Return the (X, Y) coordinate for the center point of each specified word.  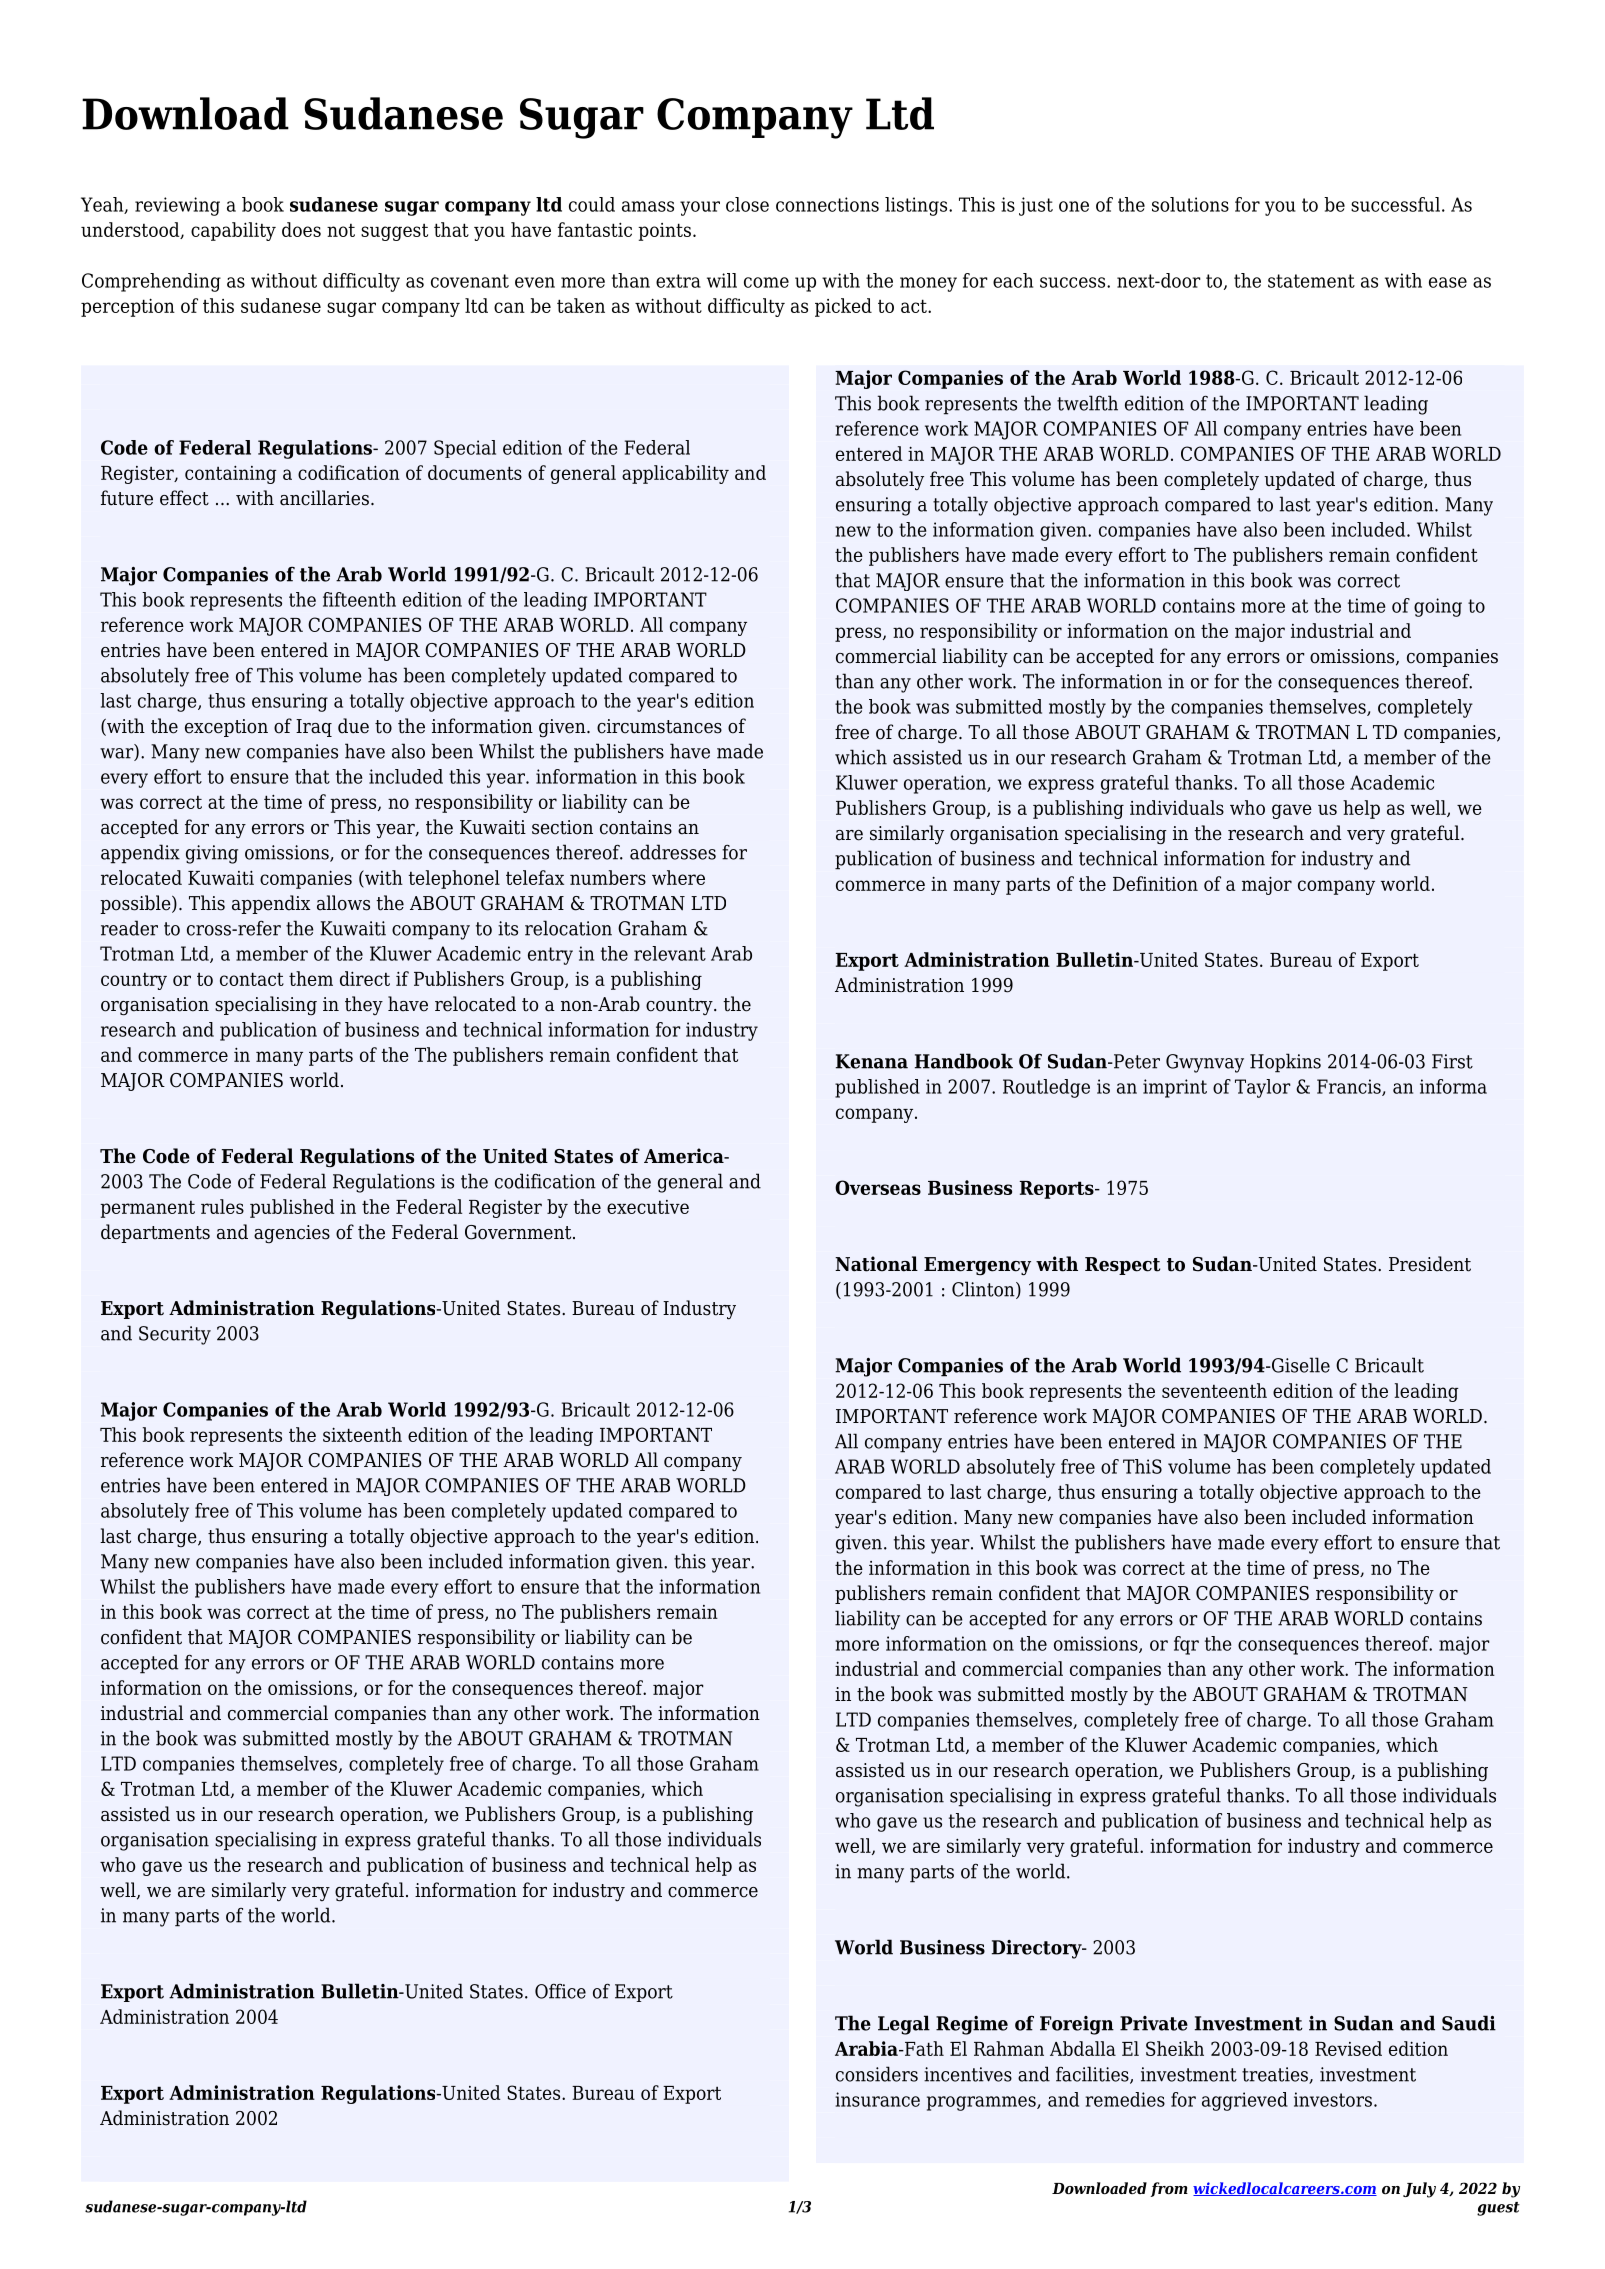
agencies (292, 1234)
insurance (877, 2099)
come (766, 282)
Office (560, 1991)
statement (1311, 281)
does (301, 229)
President (1430, 1264)
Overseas (878, 1187)
